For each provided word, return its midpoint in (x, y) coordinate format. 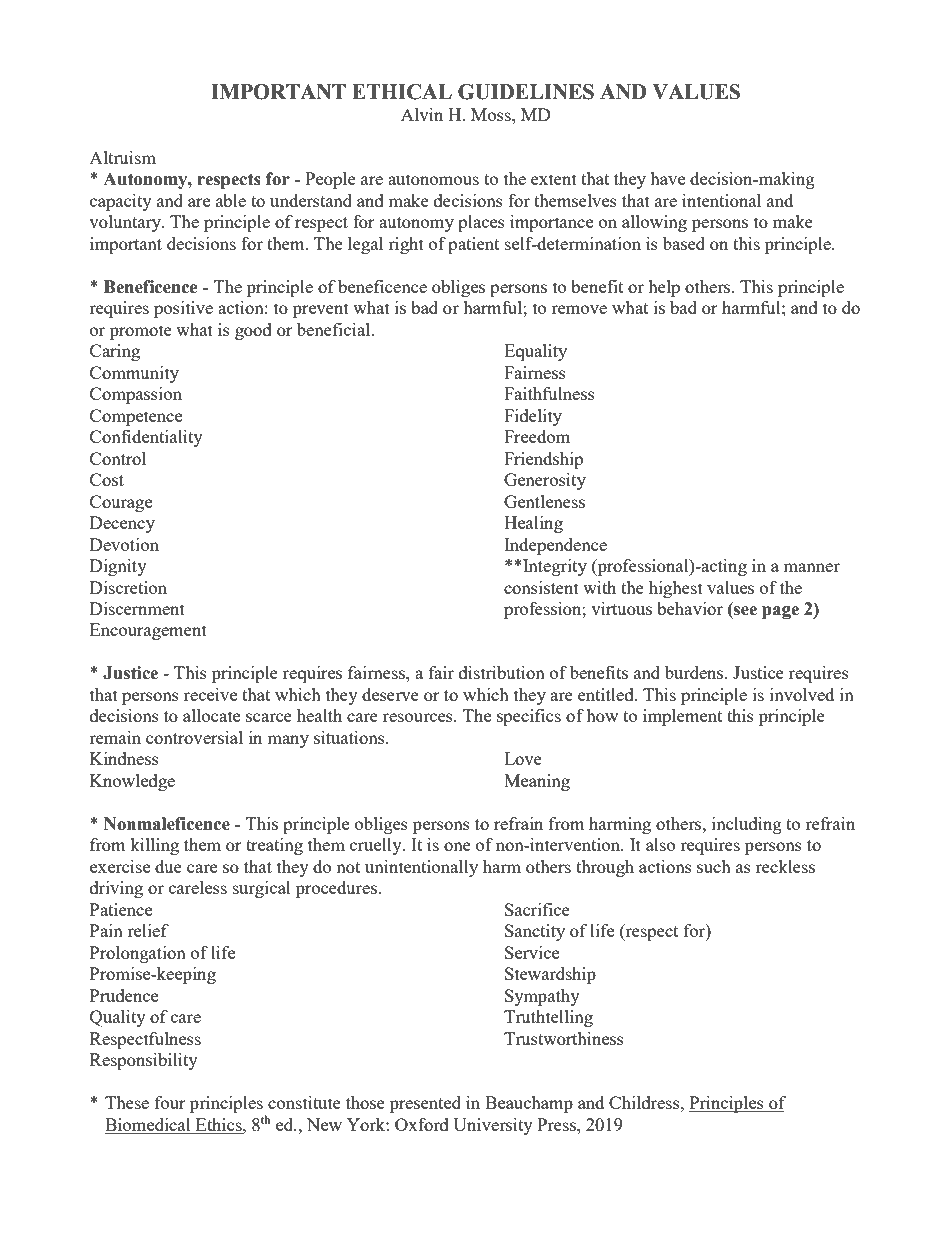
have (667, 178)
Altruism (122, 157)
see (745, 611)
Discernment (137, 608)
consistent (541, 587)
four (170, 1102)
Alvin (422, 114)
